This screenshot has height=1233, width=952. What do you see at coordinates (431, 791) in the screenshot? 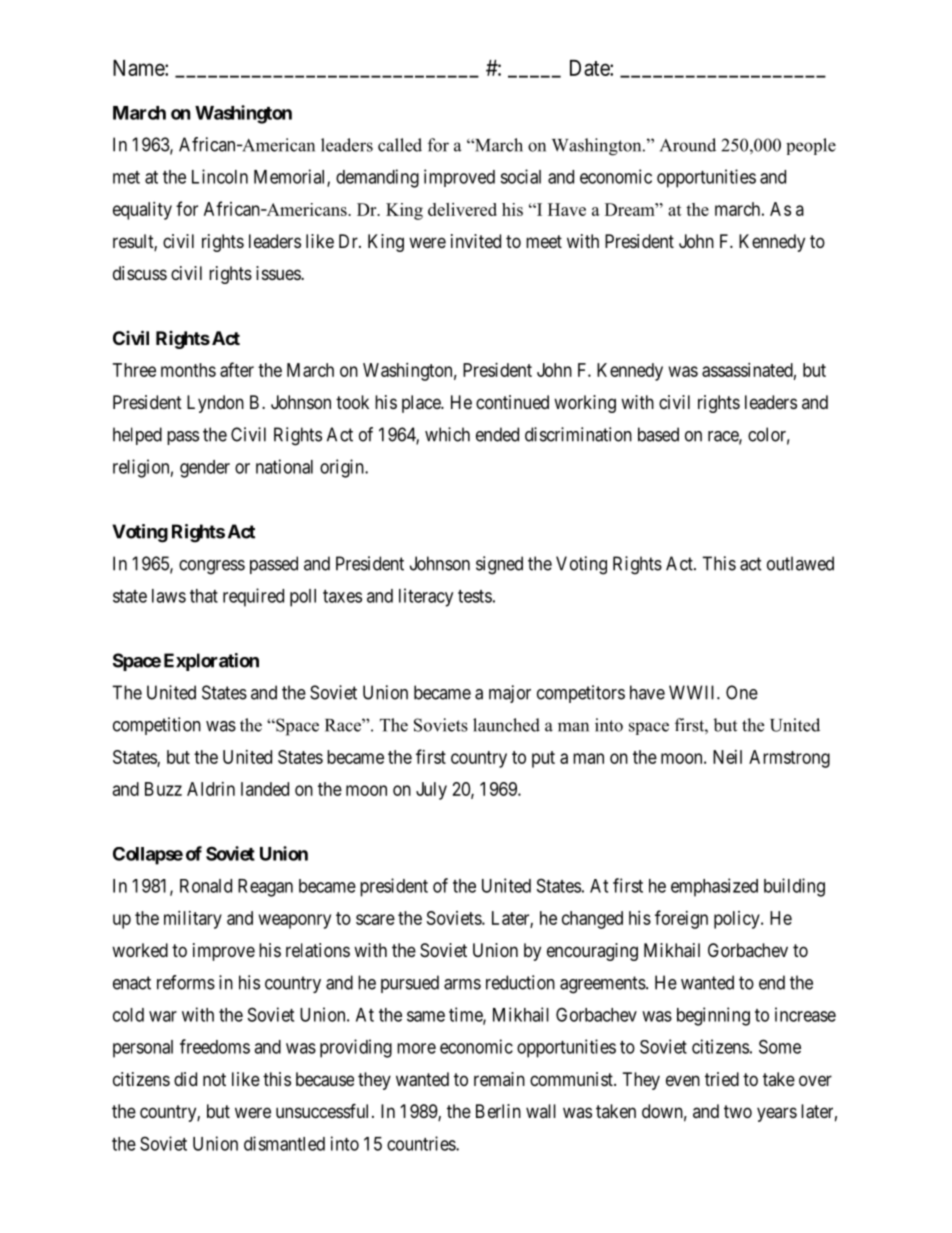
I see `July` at bounding box center [431, 791].
